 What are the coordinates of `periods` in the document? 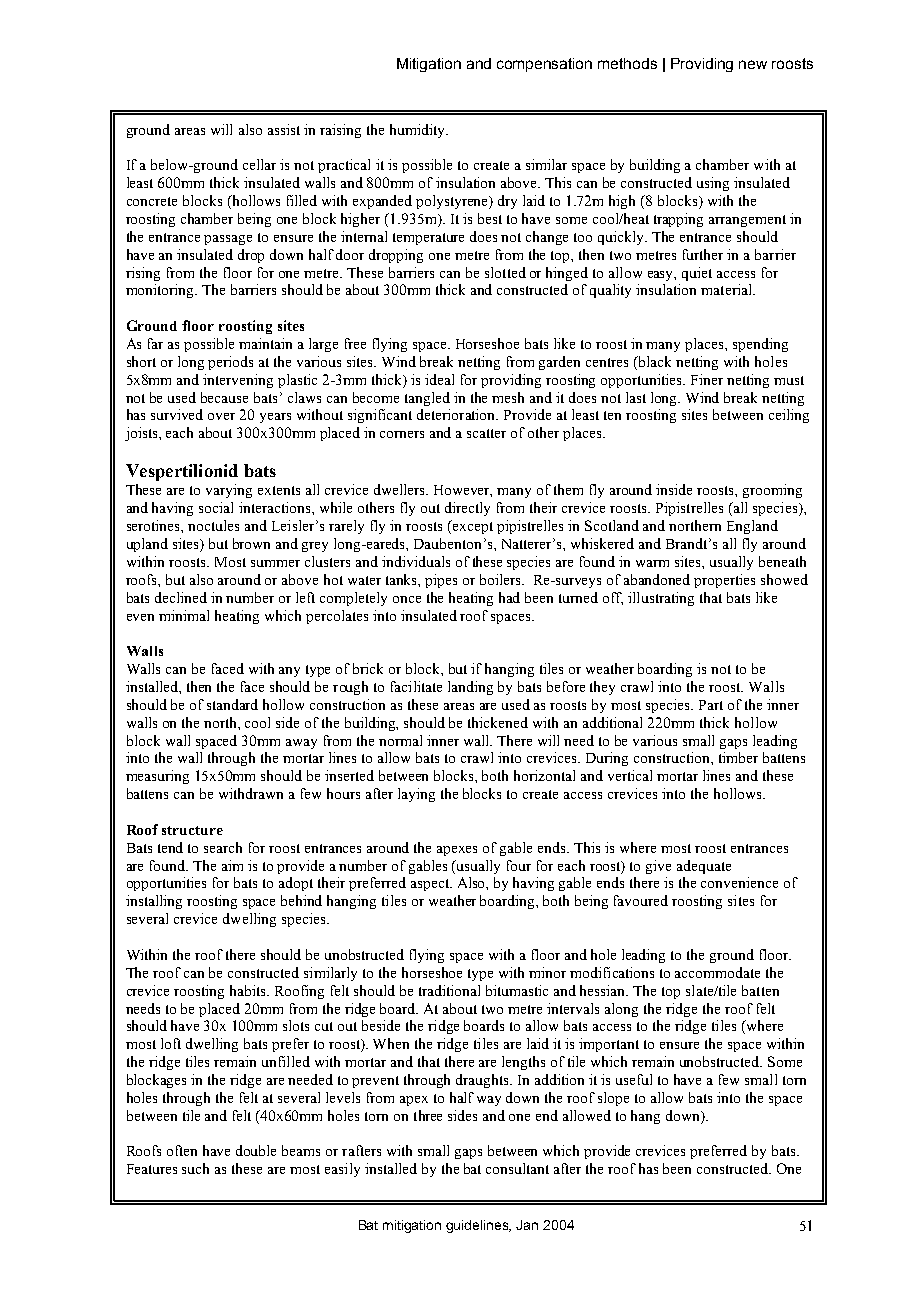 It's located at (230, 363).
